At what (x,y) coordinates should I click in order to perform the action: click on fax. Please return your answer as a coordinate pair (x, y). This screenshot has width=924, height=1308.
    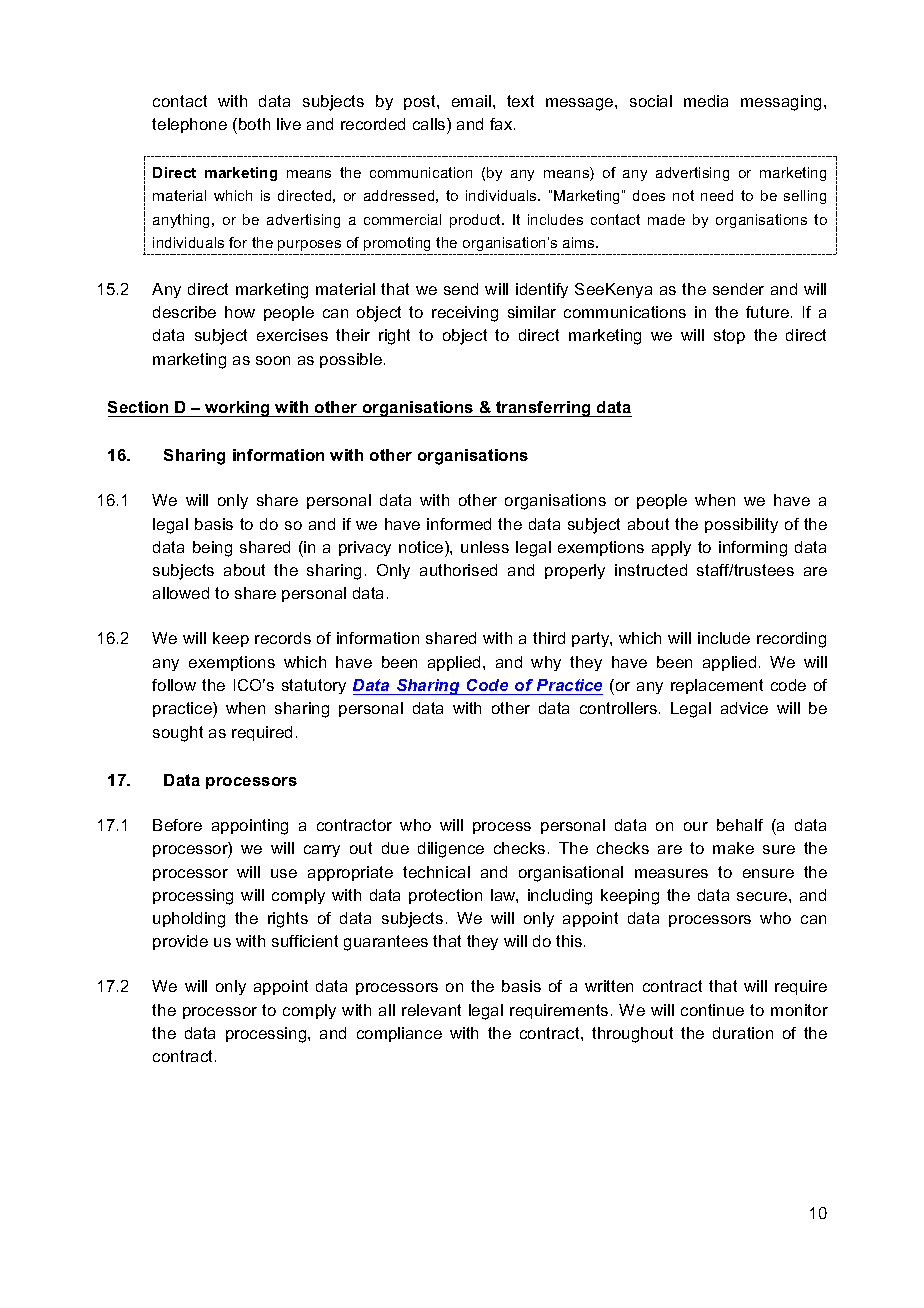
    Looking at the image, I should click on (502, 124).
